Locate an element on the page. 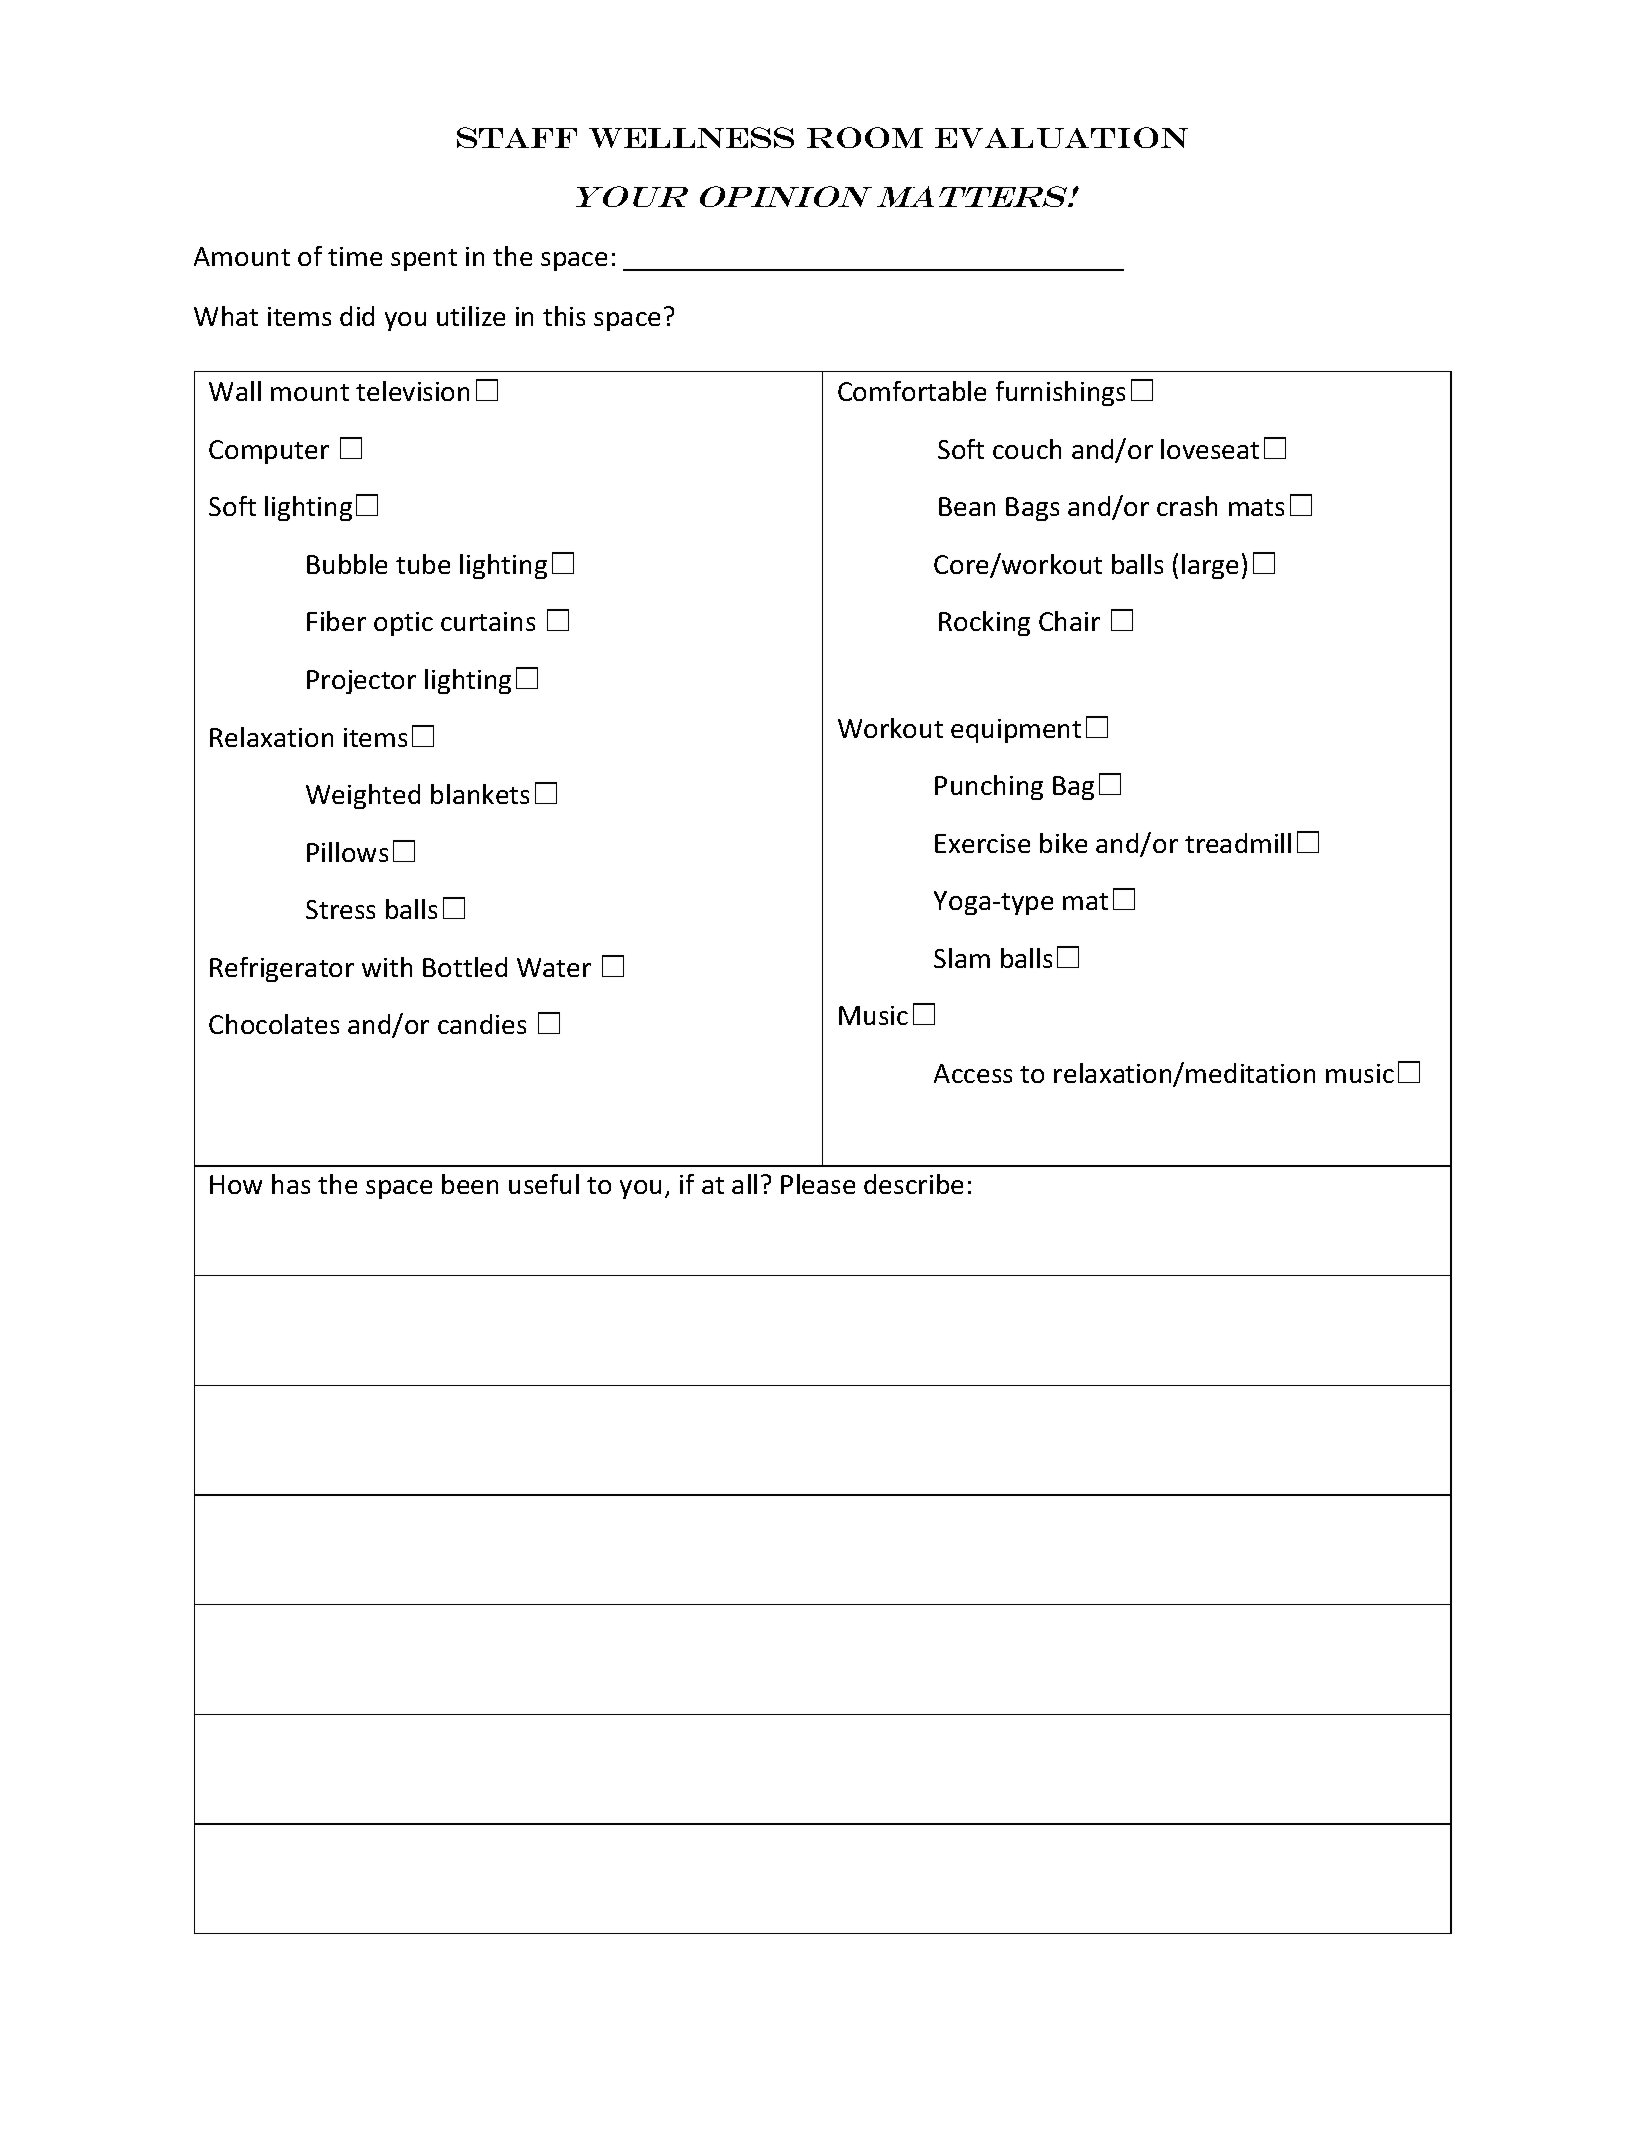 The height and width of the document is (2129, 1645). equipment is located at coordinates (1016, 731).
